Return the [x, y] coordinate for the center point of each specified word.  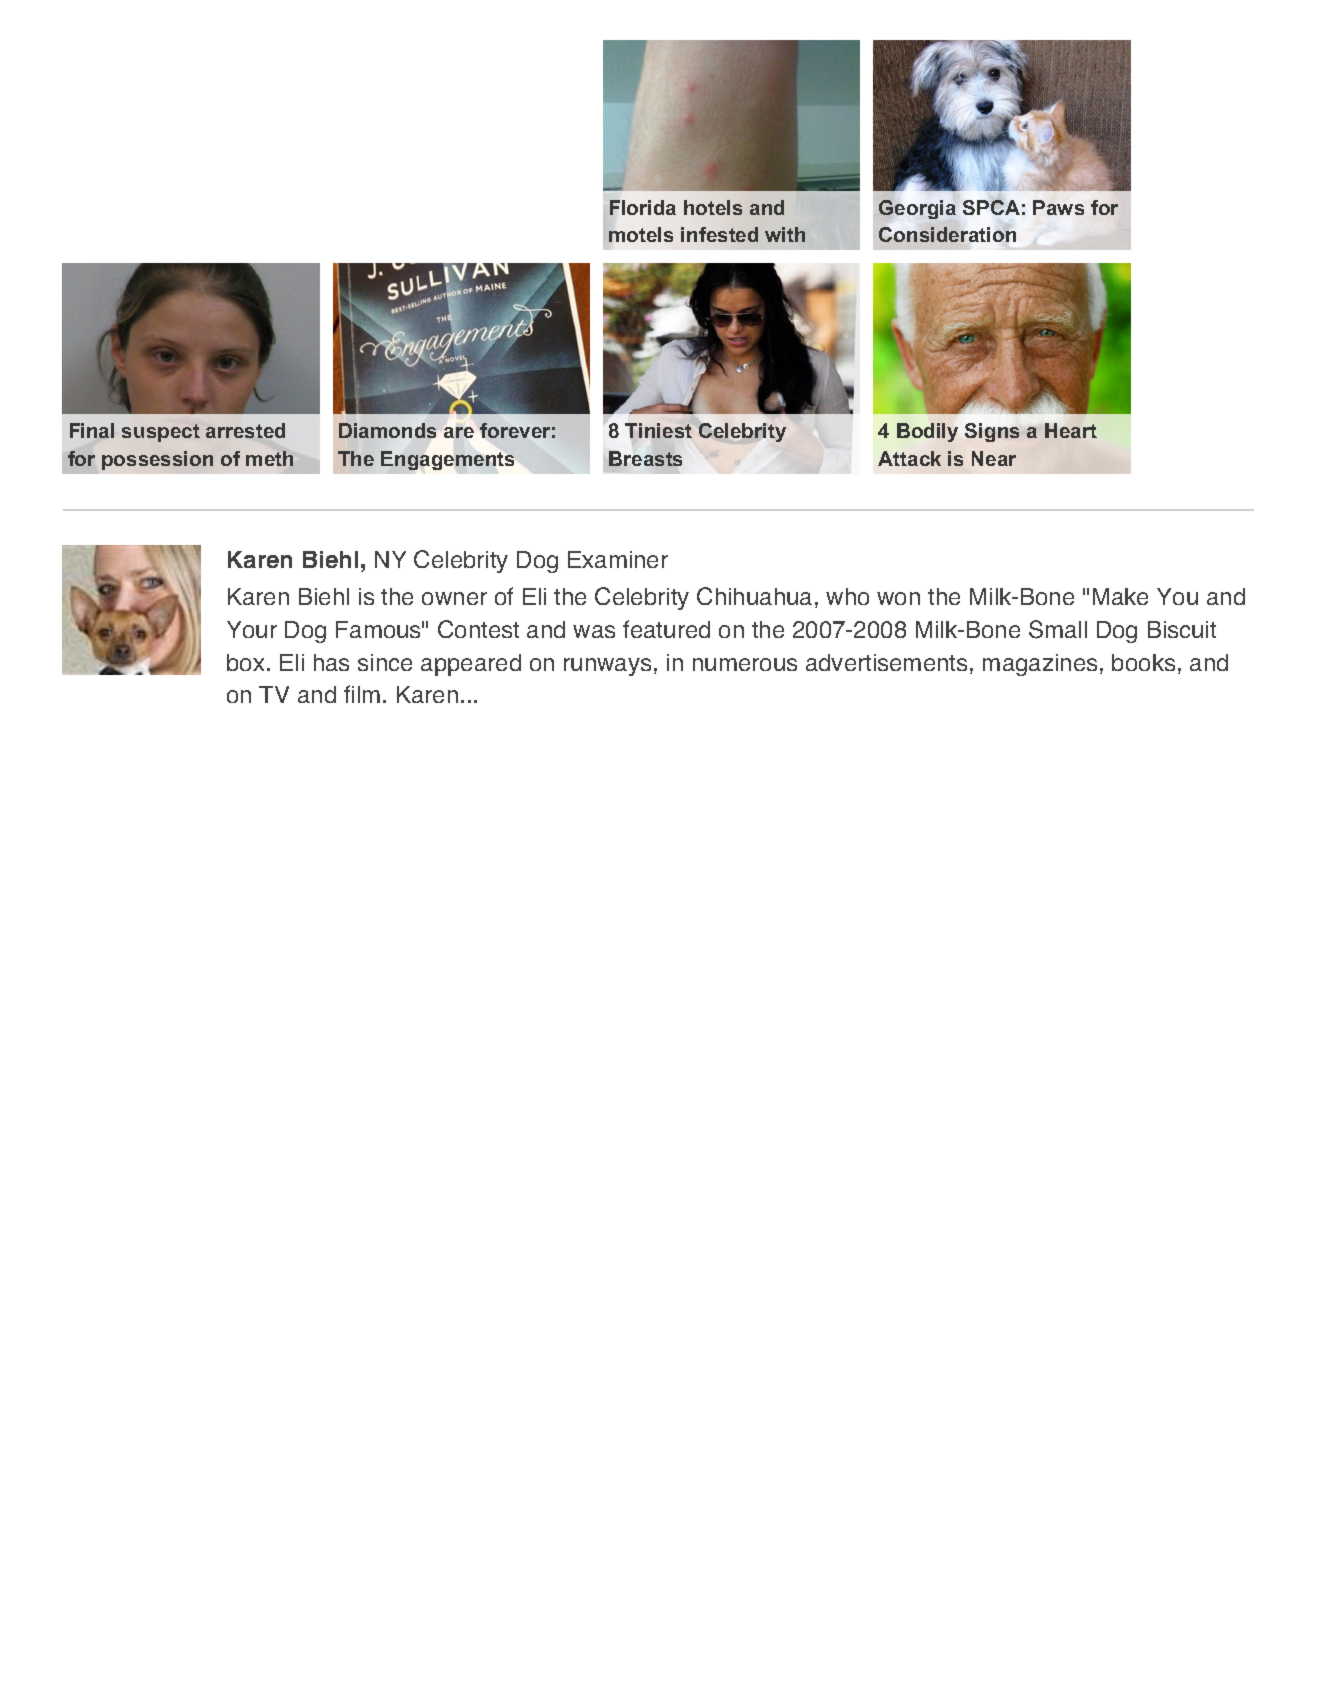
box [245, 662]
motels [641, 234]
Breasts [645, 458]
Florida [643, 207]
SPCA [991, 207]
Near [994, 458]
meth [269, 458]
